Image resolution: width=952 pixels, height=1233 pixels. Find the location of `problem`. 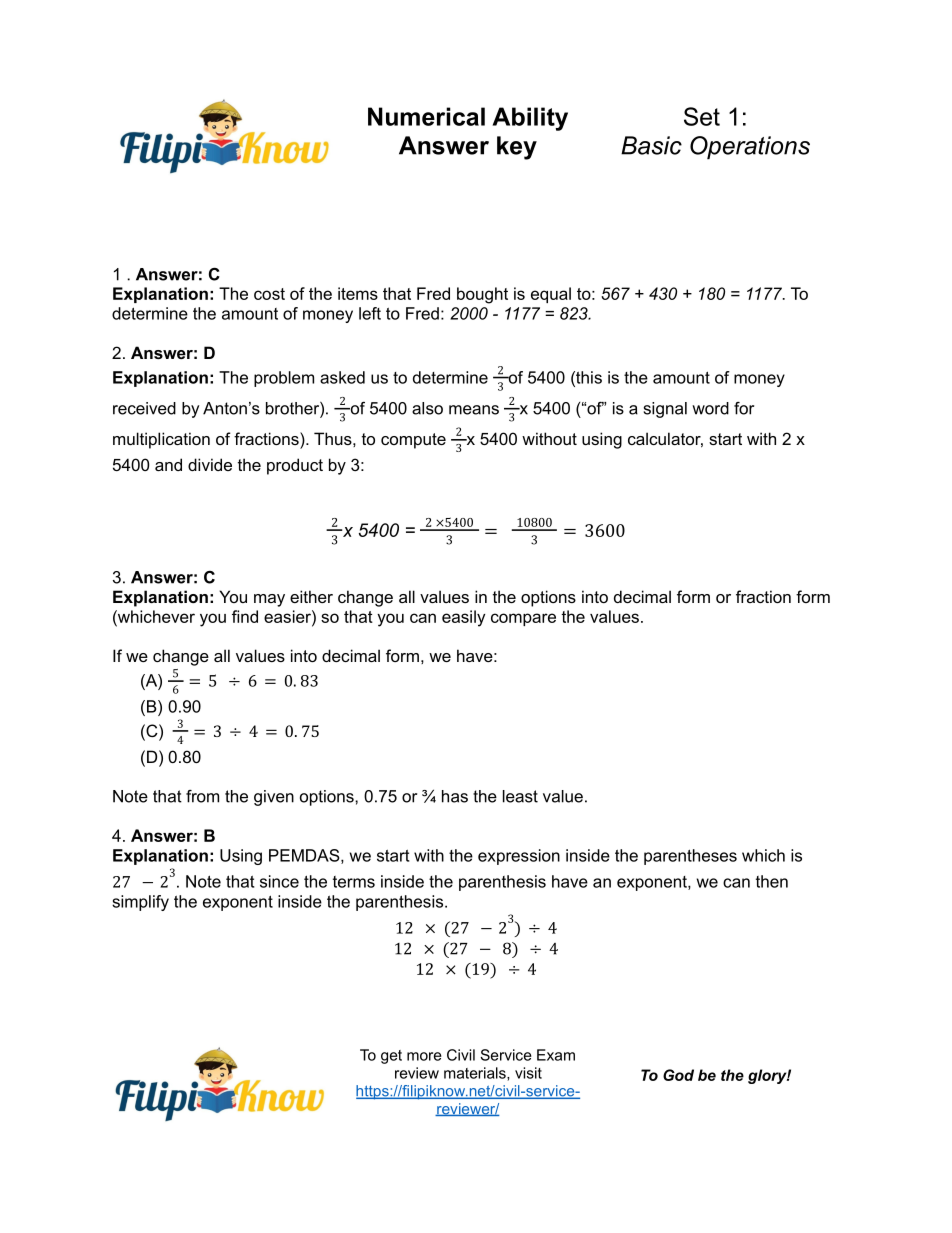

problem is located at coordinates (284, 379).
